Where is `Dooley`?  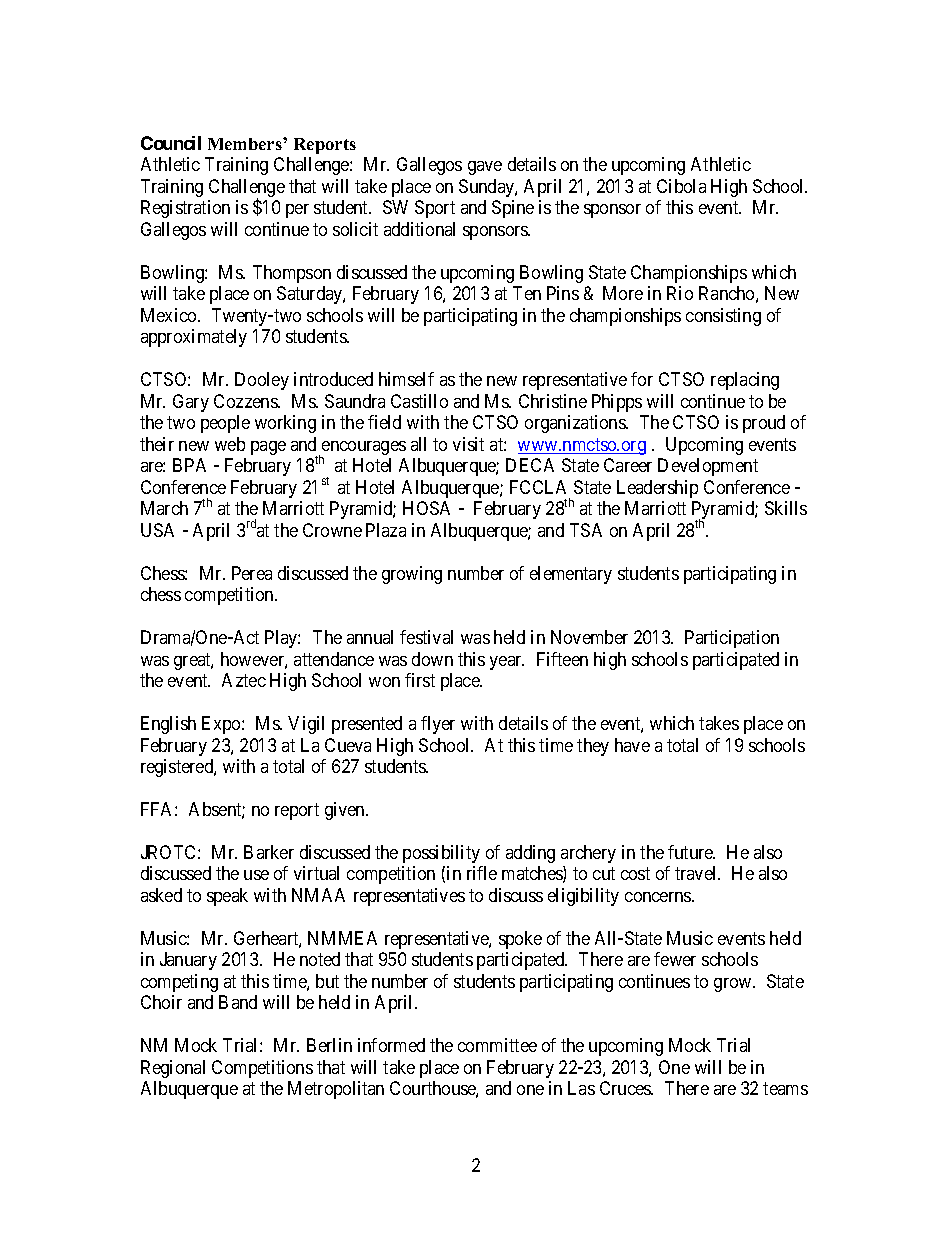
Dooley is located at coordinates (262, 381).
